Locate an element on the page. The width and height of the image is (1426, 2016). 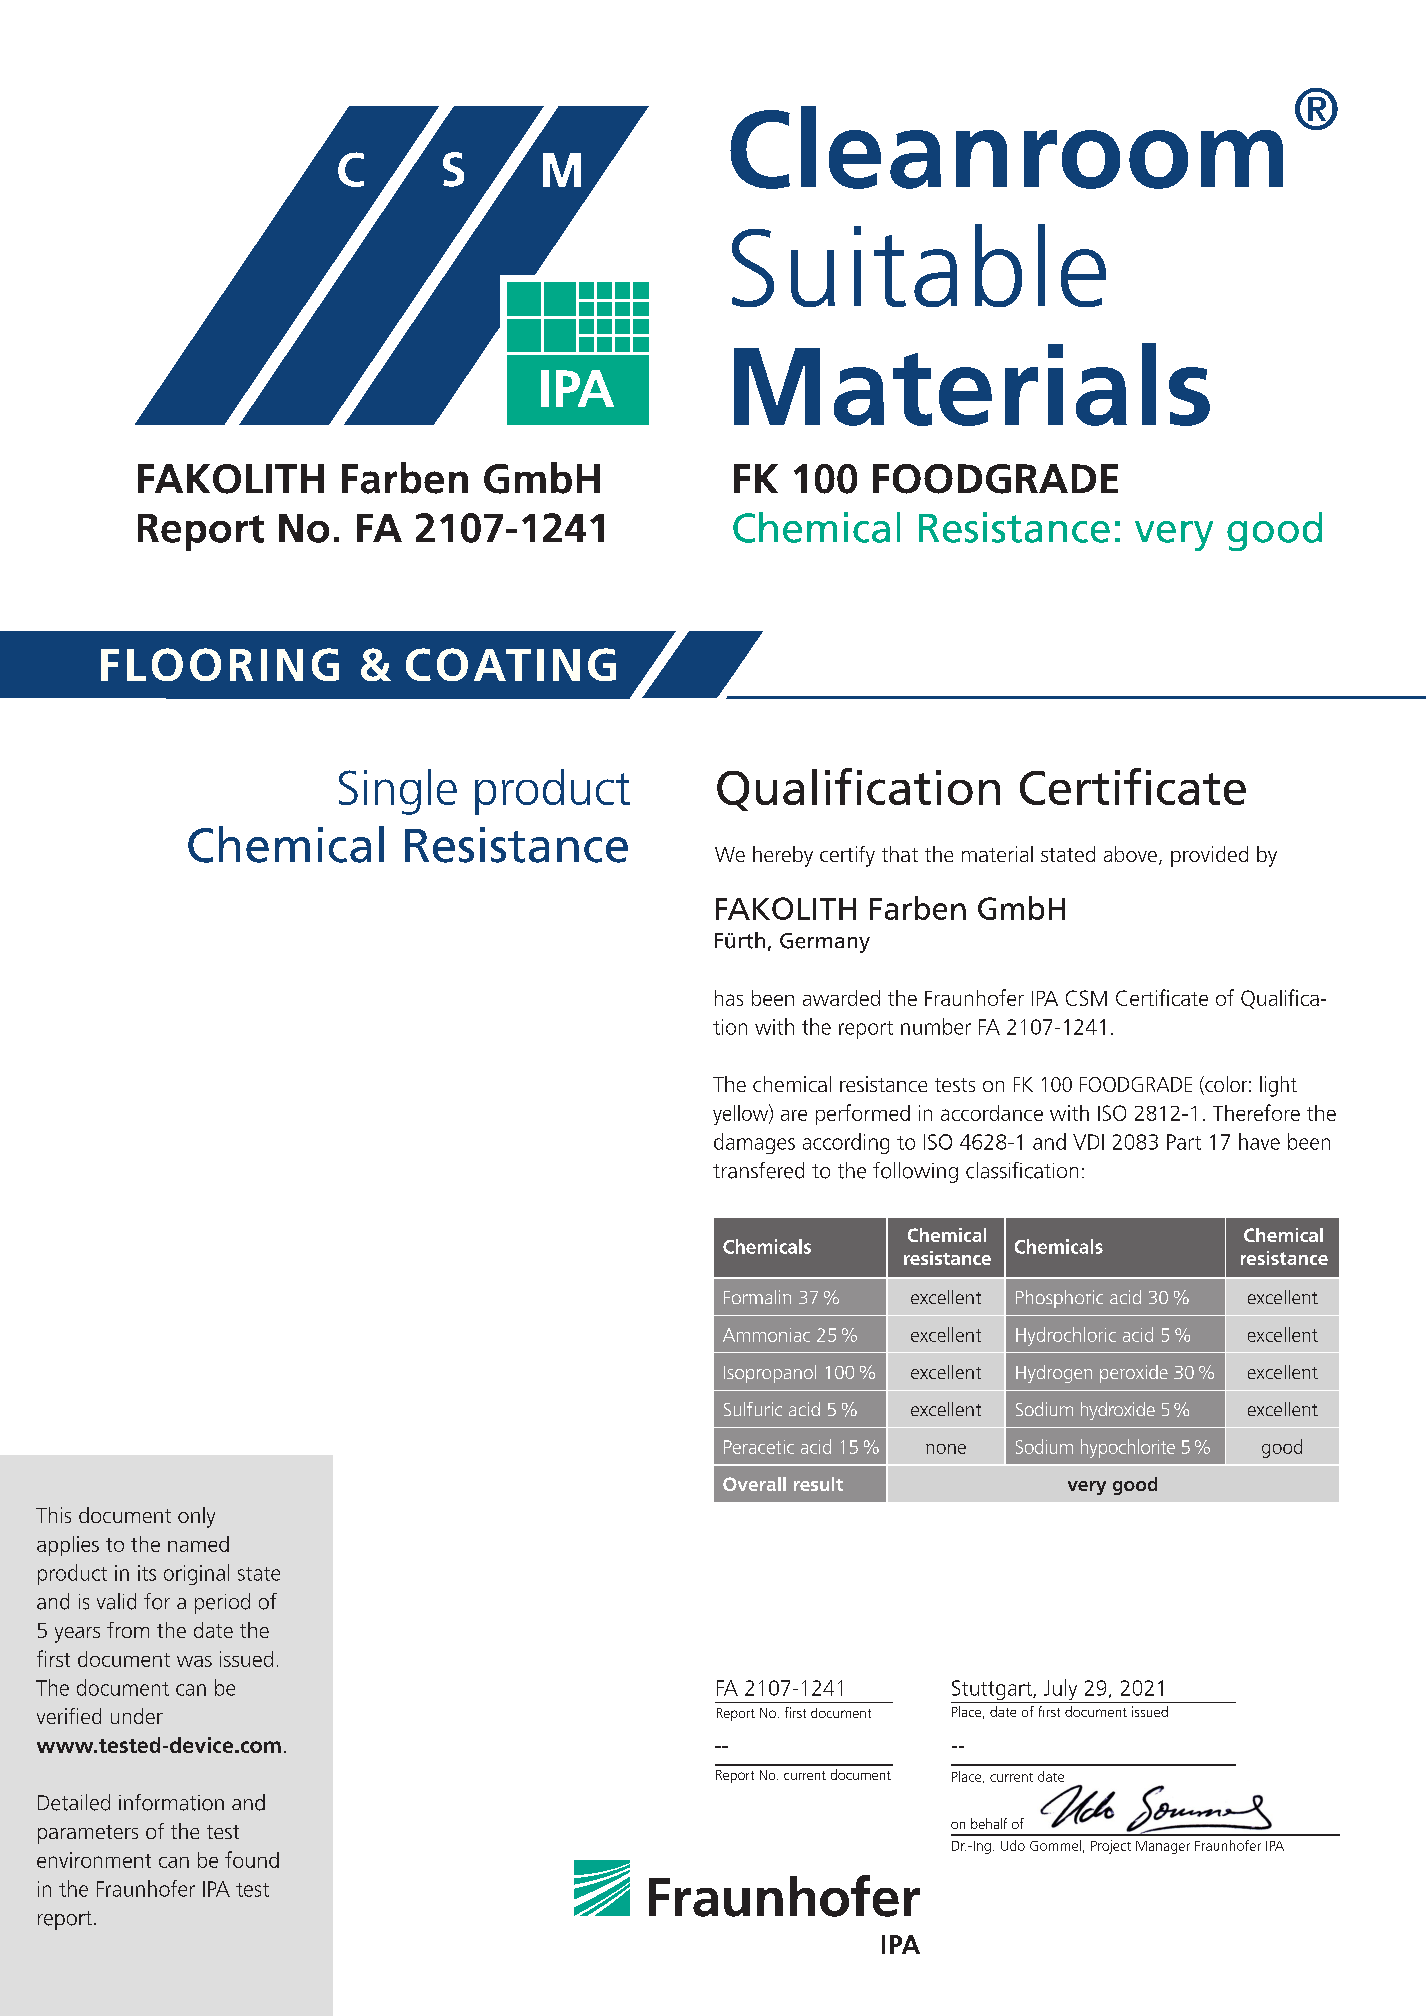
above is located at coordinates (1130, 854).
